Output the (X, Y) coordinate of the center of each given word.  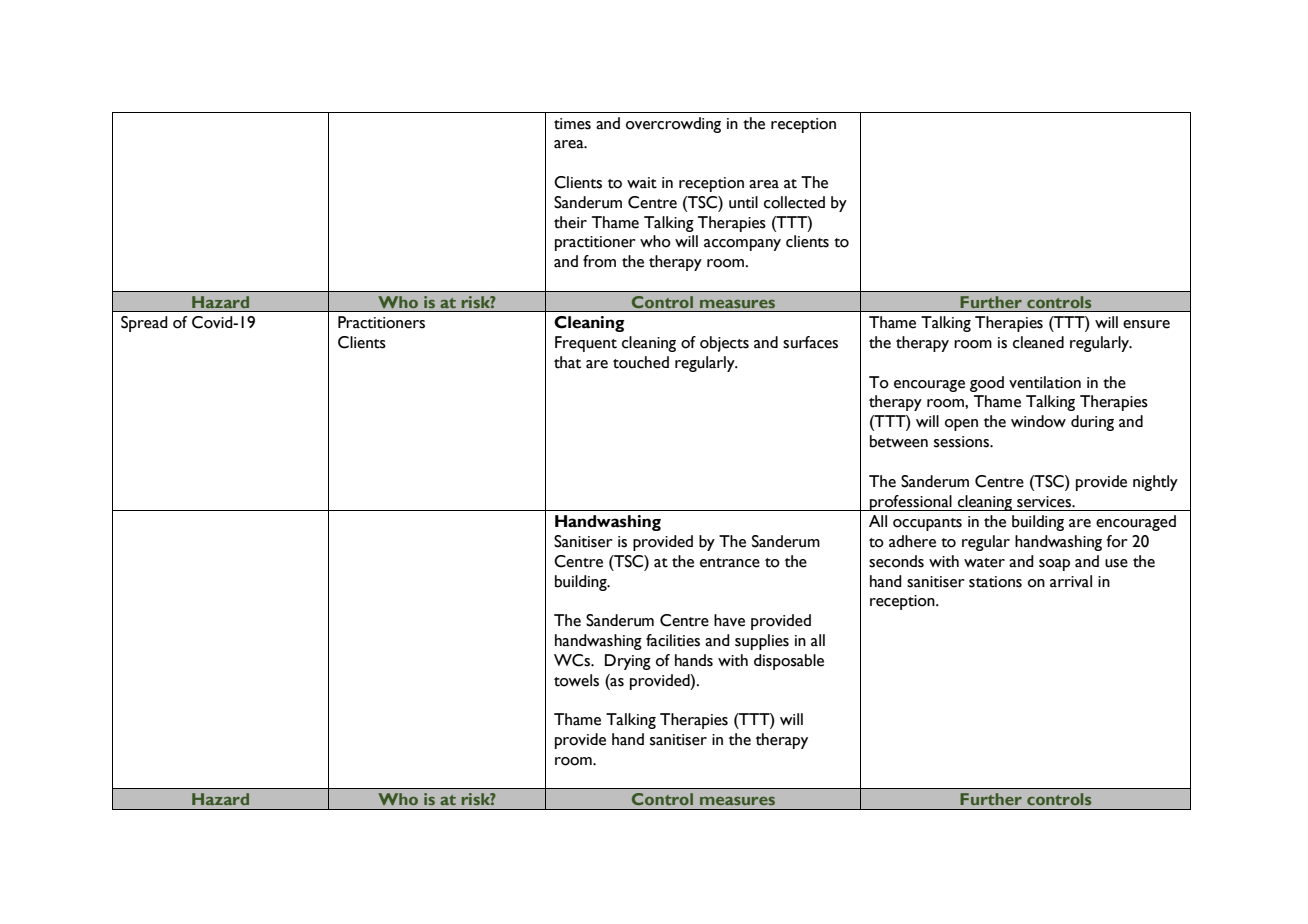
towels (576, 680)
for (1117, 541)
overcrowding (673, 125)
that (567, 362)
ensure (1146, 324)
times (572, 124)
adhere (912, 541)
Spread (144, 324)
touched (641, 362)
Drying (628, 662)
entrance (730, 563)
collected (794, 202)
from (599, 261)
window (1038, 421)
